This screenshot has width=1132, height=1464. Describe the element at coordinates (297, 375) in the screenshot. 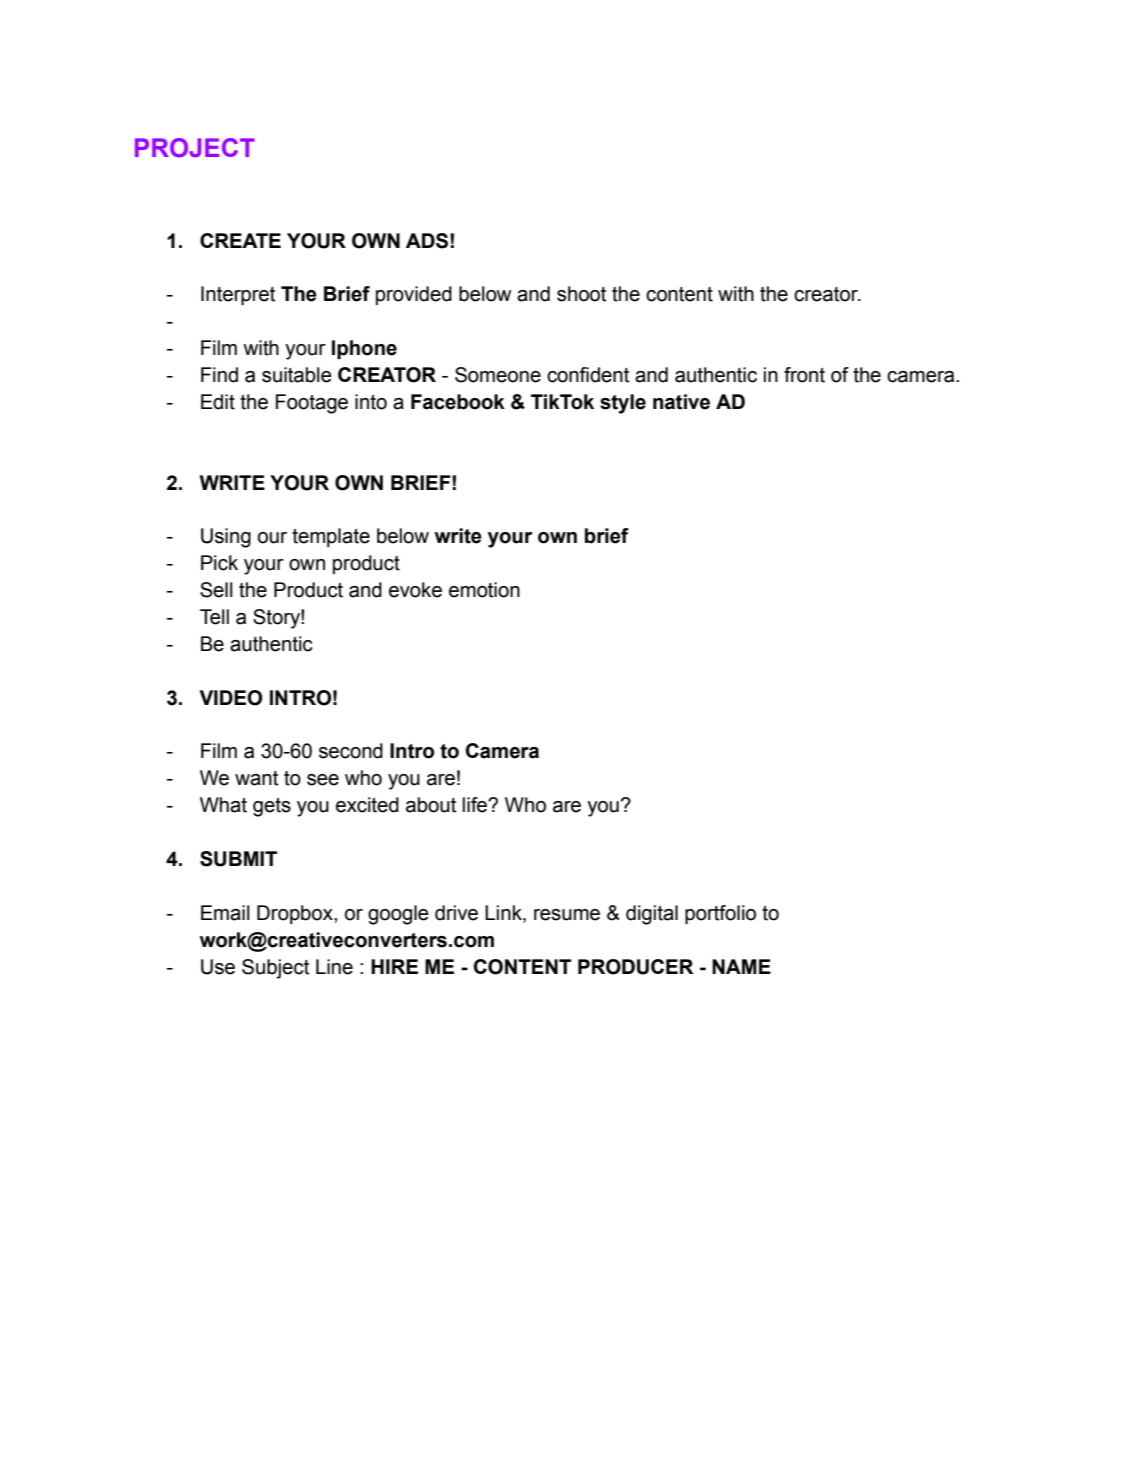

I see `suitable` at that location.
